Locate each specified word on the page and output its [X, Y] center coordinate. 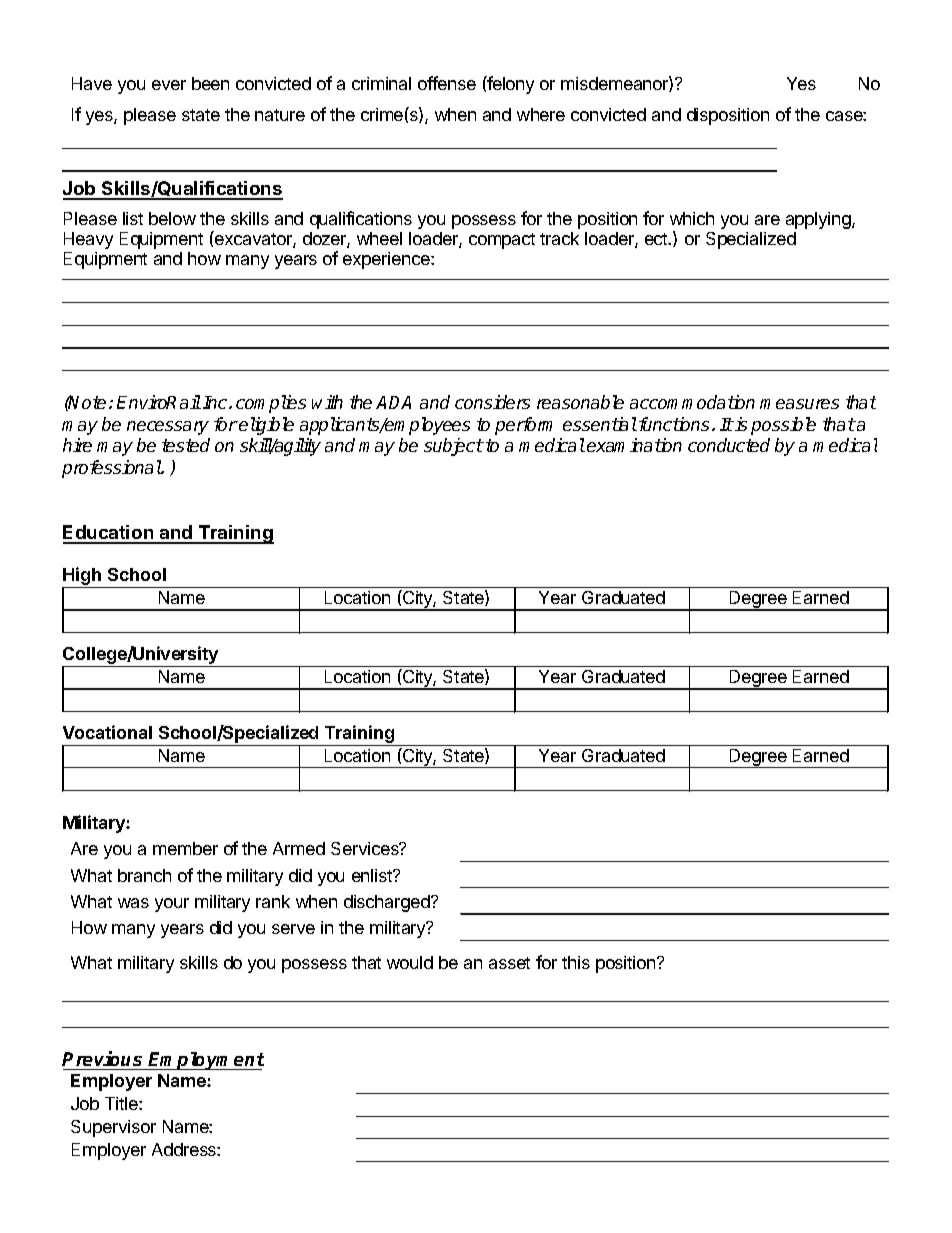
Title [122, 1103]
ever [169, 85]
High [83, 577]
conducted [729, 445]
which [692, 218]
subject [454, 447]
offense [447, 83]
